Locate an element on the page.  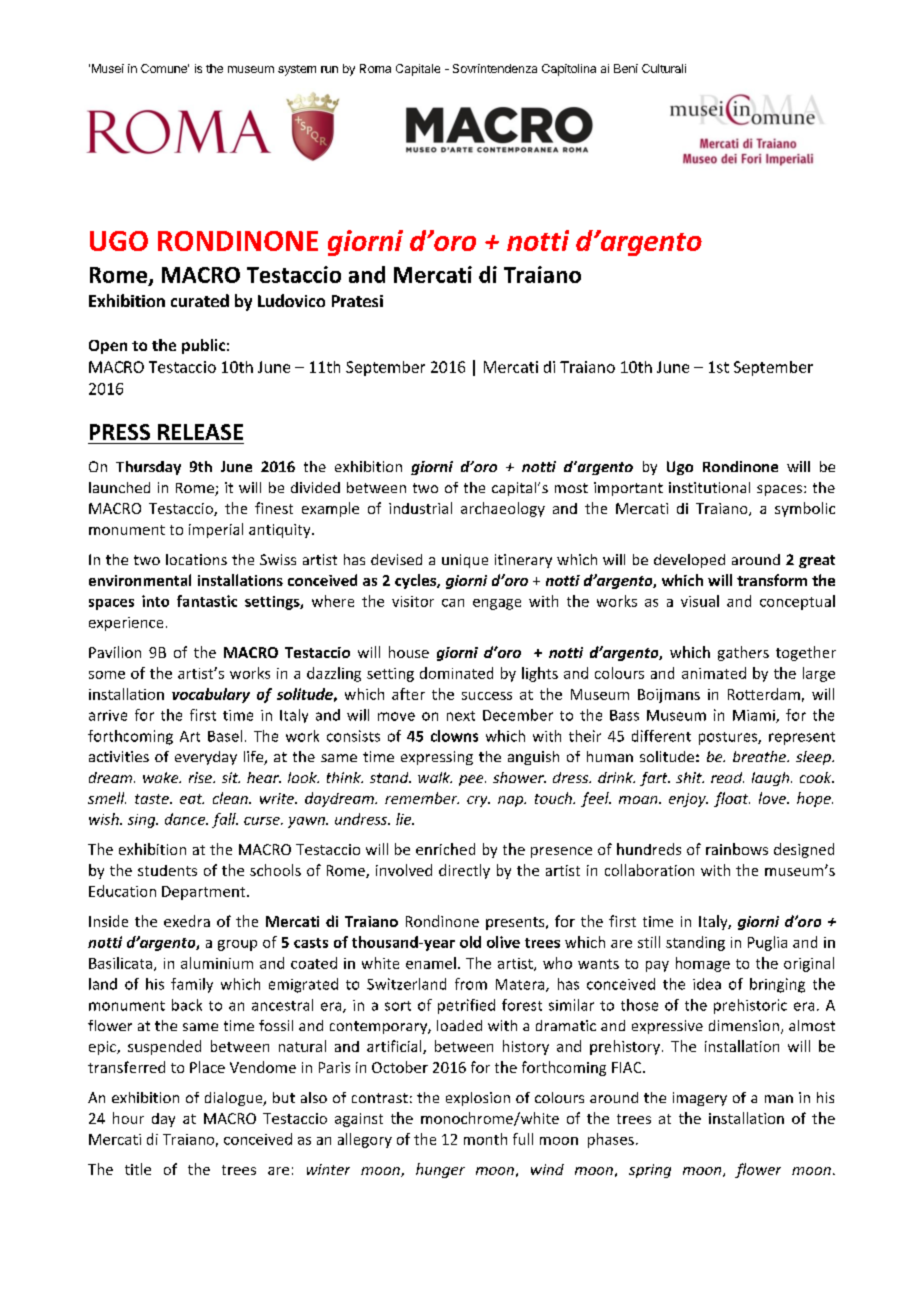
Beni is located at coordinates (626, 68).
